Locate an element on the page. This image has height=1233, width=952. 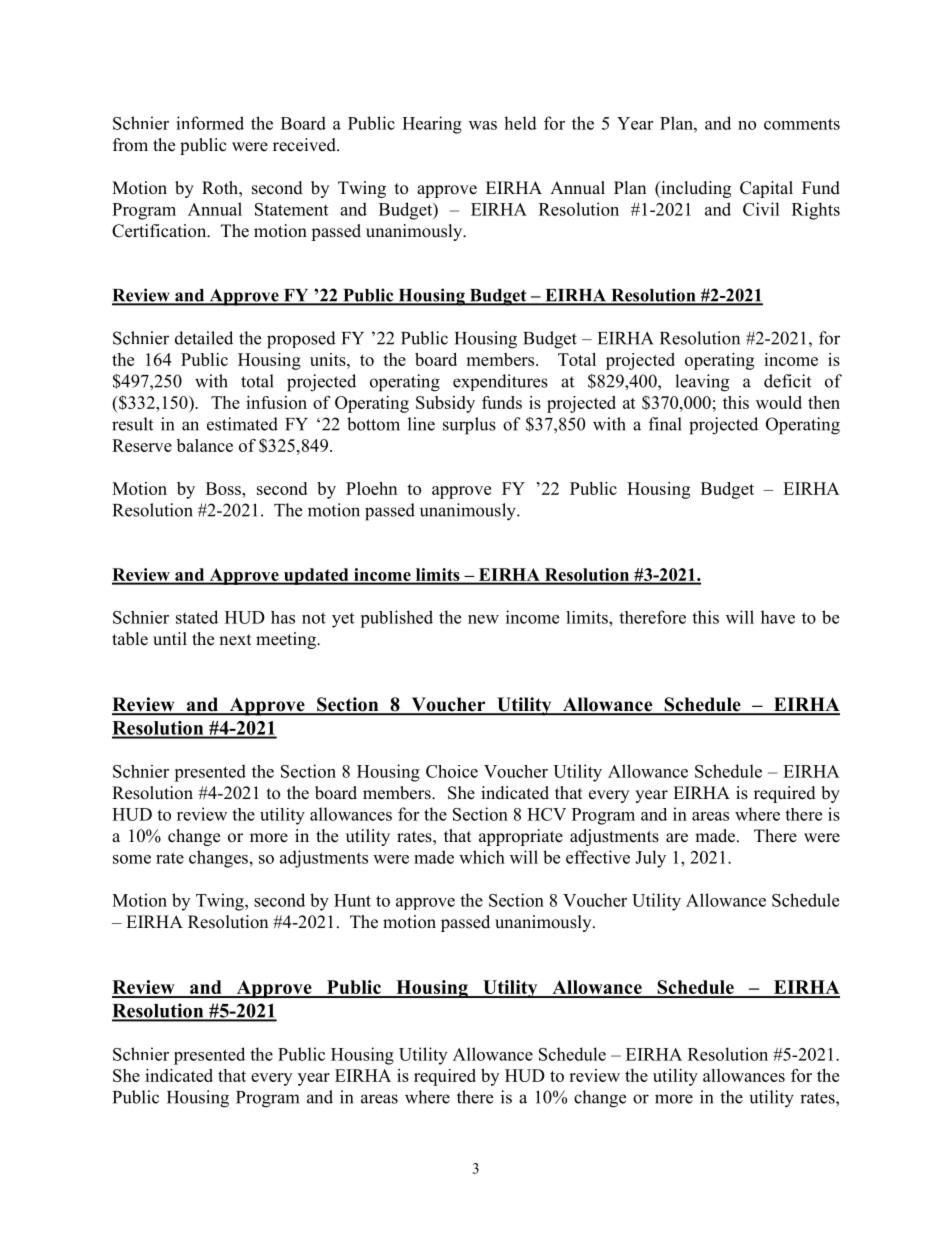
expenditures is located at coordinates (500, 382).
